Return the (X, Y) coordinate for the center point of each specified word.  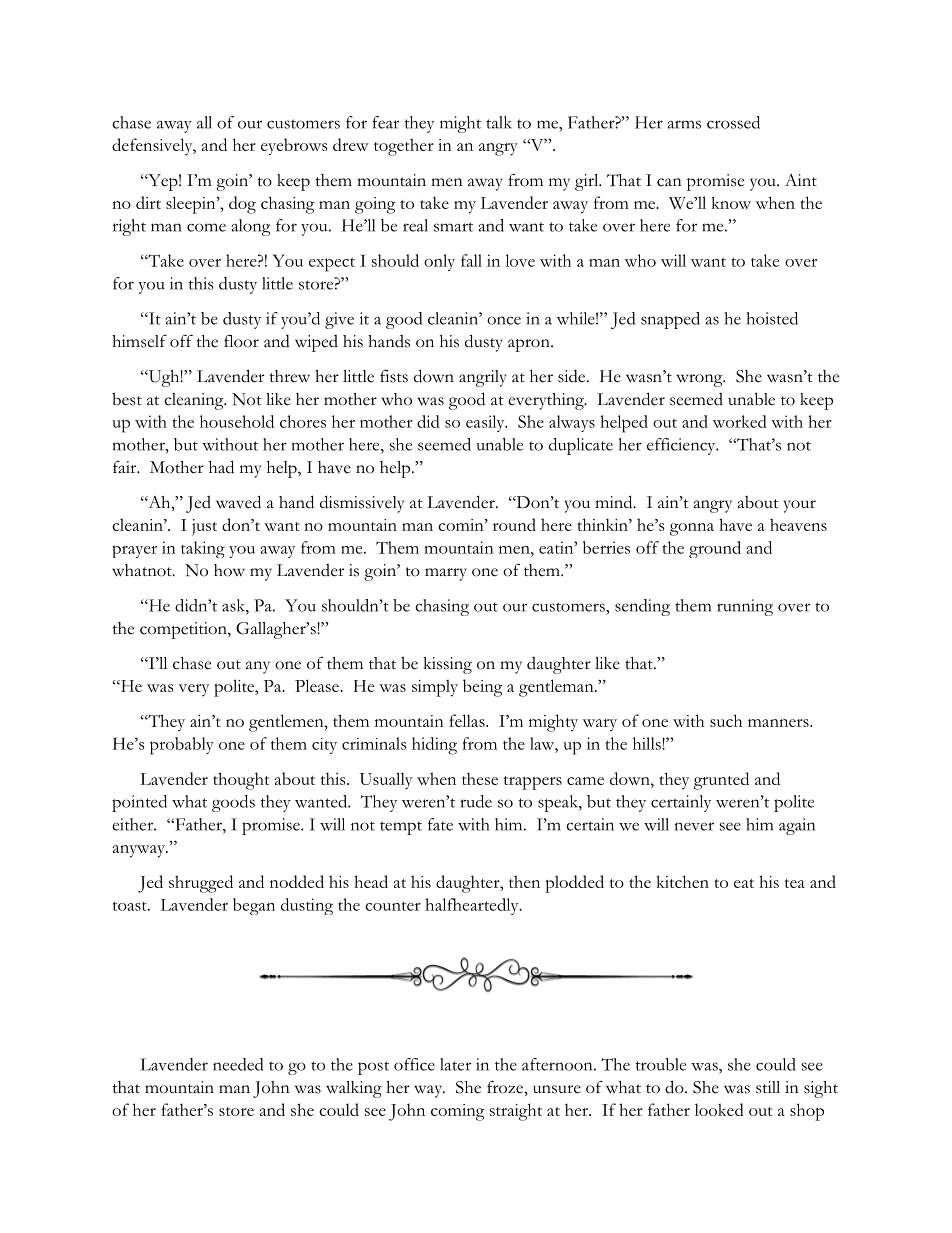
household (237, 421)
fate (440, 824)
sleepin (192, 205)
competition (184, 630)
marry (446, 574)
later (455, 1064)
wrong (700, 380)
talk (498, 122)
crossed (733, 122)
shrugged (201, 884)
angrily (483, 378)
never (694, 826)
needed (238, 1064)
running (745, 607)
